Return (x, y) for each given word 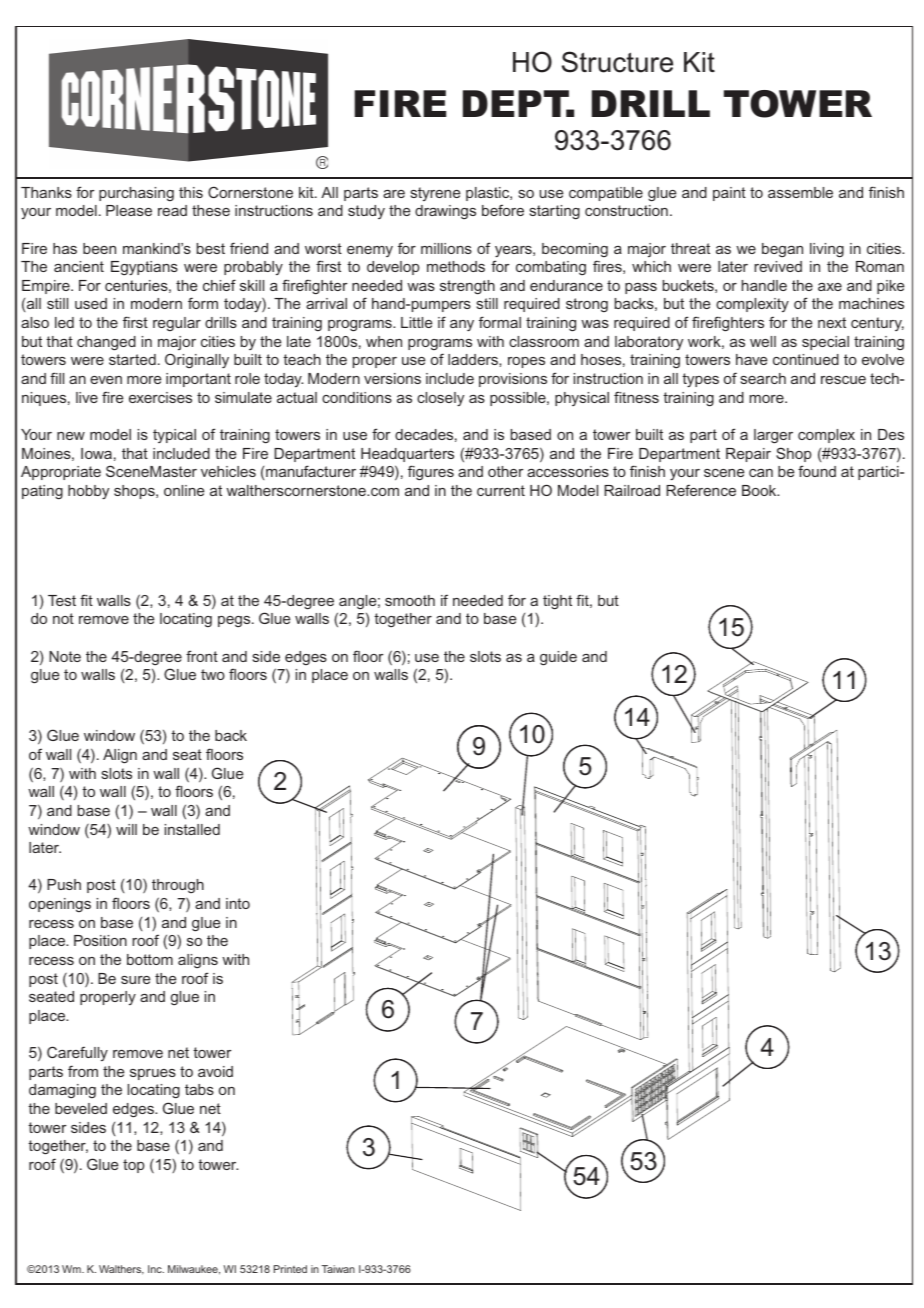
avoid (215, 1071)
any (462, 325)
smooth (410, 600)
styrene (435, 194)
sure (135, 980)
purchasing (136, 194)
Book (760, 490)
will (126, 829)
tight (557, 602)
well (763, 341)
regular (177, 324)
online (184, 490)
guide (558, 658)
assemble (800, 192)
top (134, 1166)
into (238, 903)
